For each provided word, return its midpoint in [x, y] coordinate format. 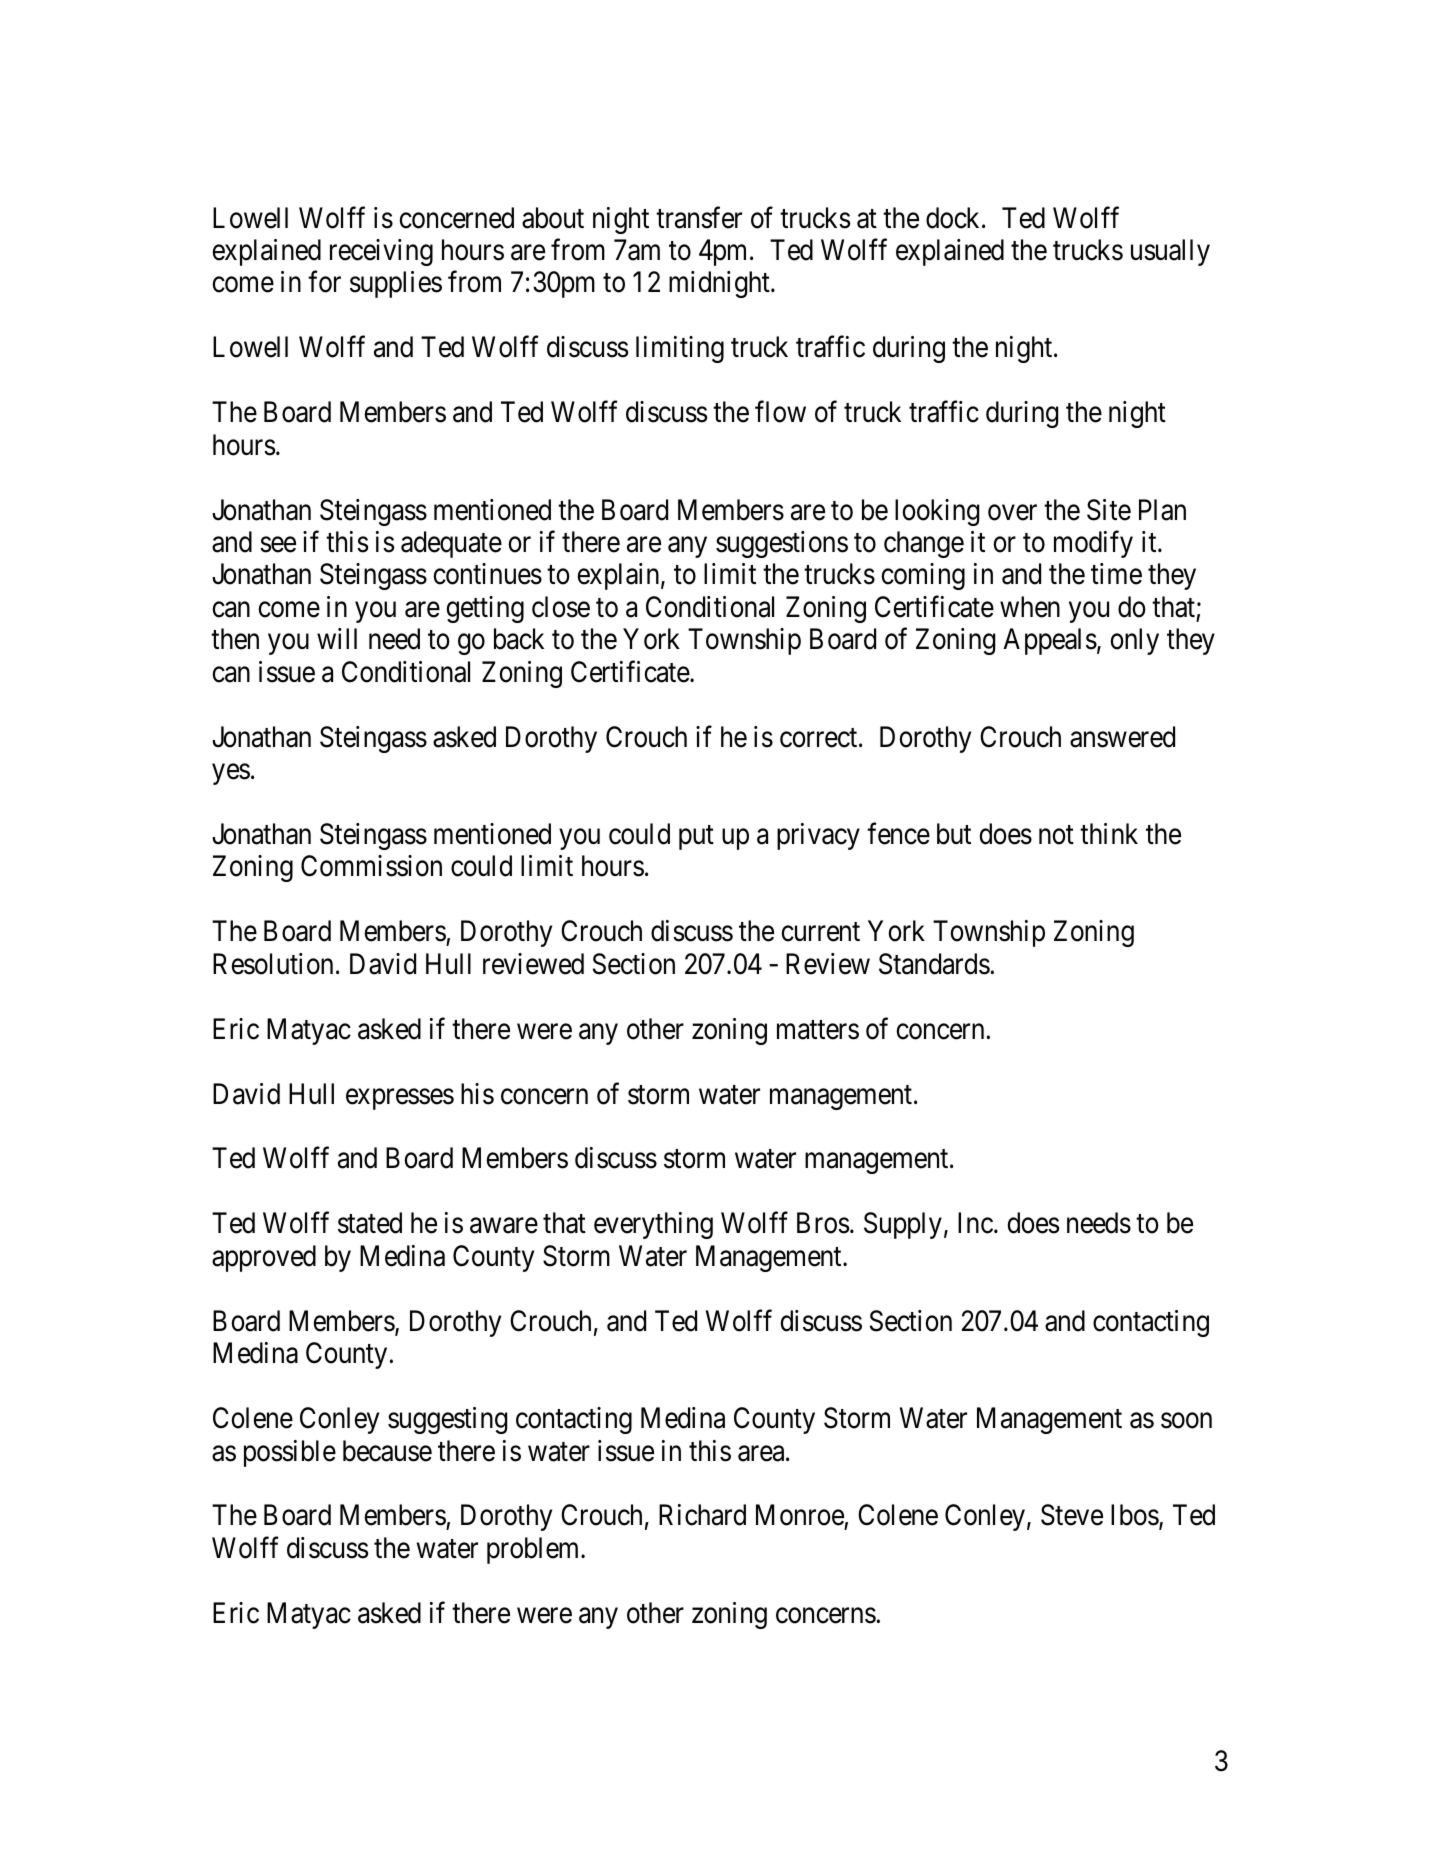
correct [820, 738]
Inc [975, 1223]
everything [653, 1225]
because [387, 1451]
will [337, 638]
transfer [699, 217]
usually [1170, 252]
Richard [702, 1515]
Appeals [1050, 641]
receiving [381, 252]
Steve [1072, 1515]
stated [370, 1223]
